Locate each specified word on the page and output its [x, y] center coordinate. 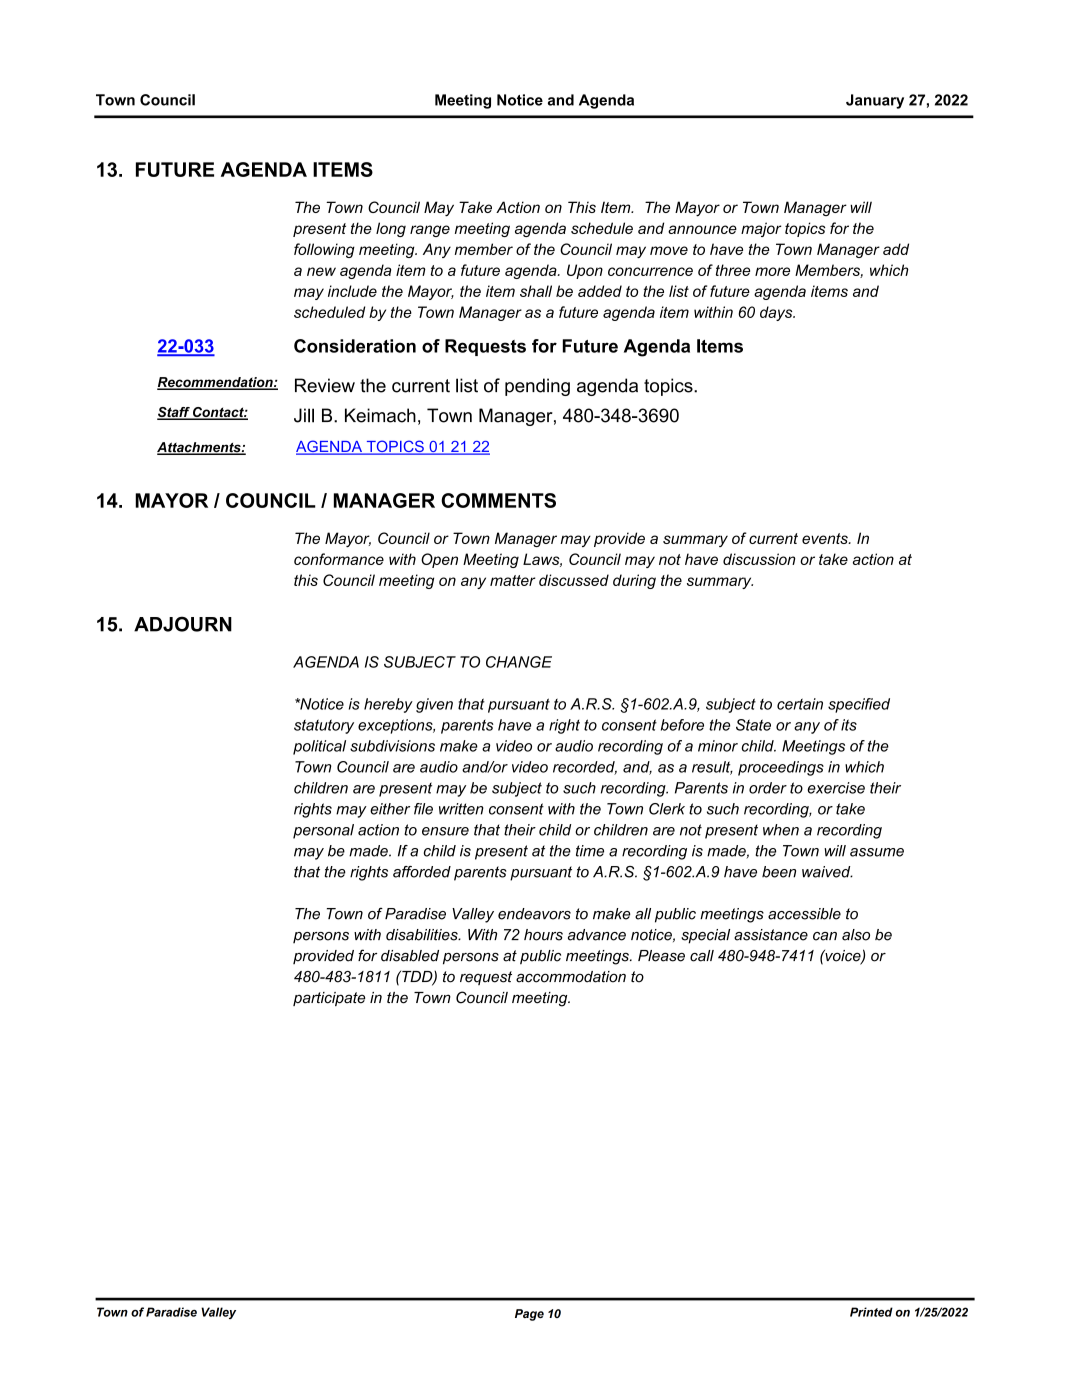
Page [529, 1315]
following [324, 250]
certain [800, 704]
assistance [771, 935]
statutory [324, 726]
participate [329, 999]
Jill [304, 415]
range [430, 231]
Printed [871, 1312]
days [777, 313]
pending [537, 387]
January [875, 101]
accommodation [571, 977]
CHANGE [519, 662]
